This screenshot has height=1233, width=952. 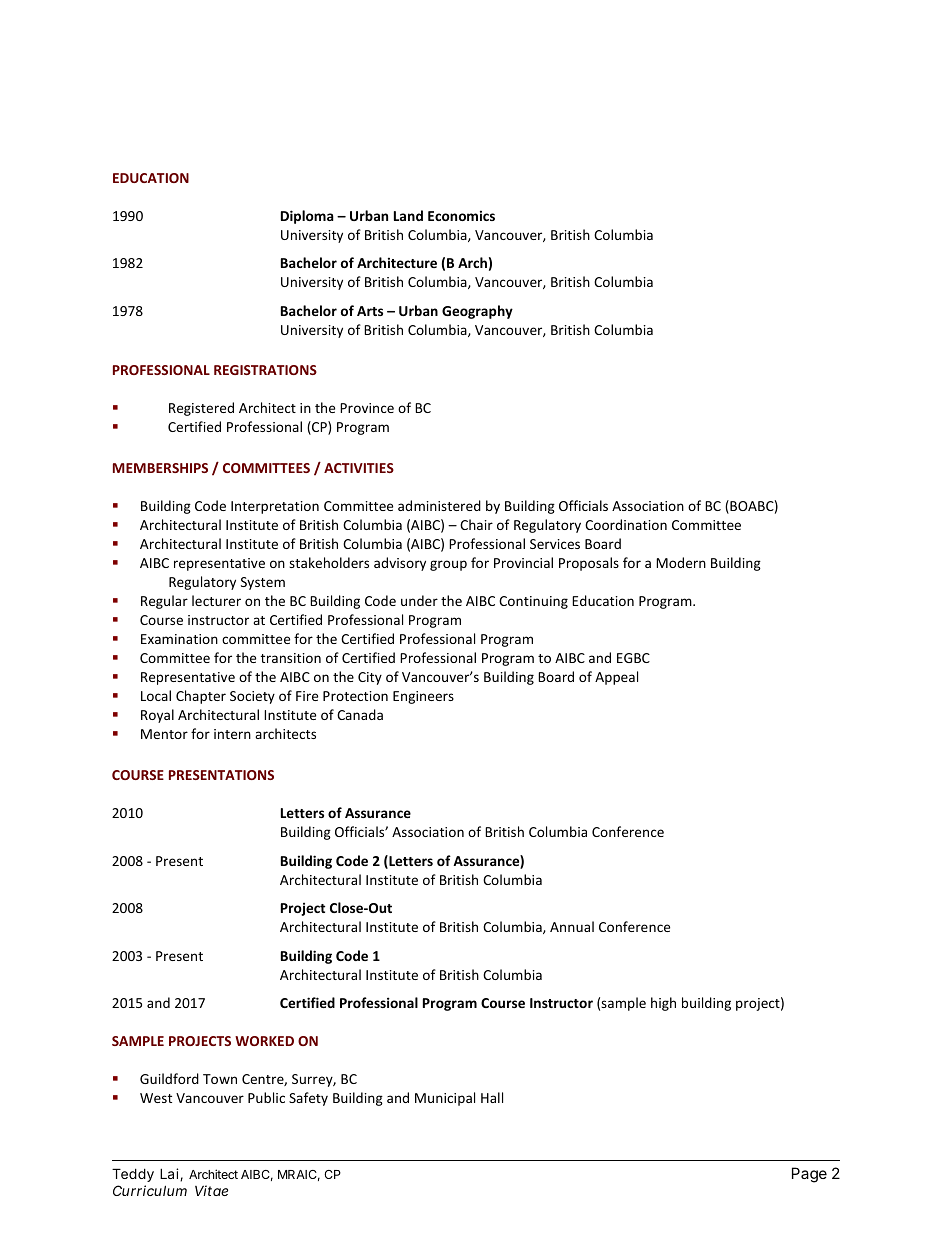 I want to click on Diploma, so click(x=307, y=217).
